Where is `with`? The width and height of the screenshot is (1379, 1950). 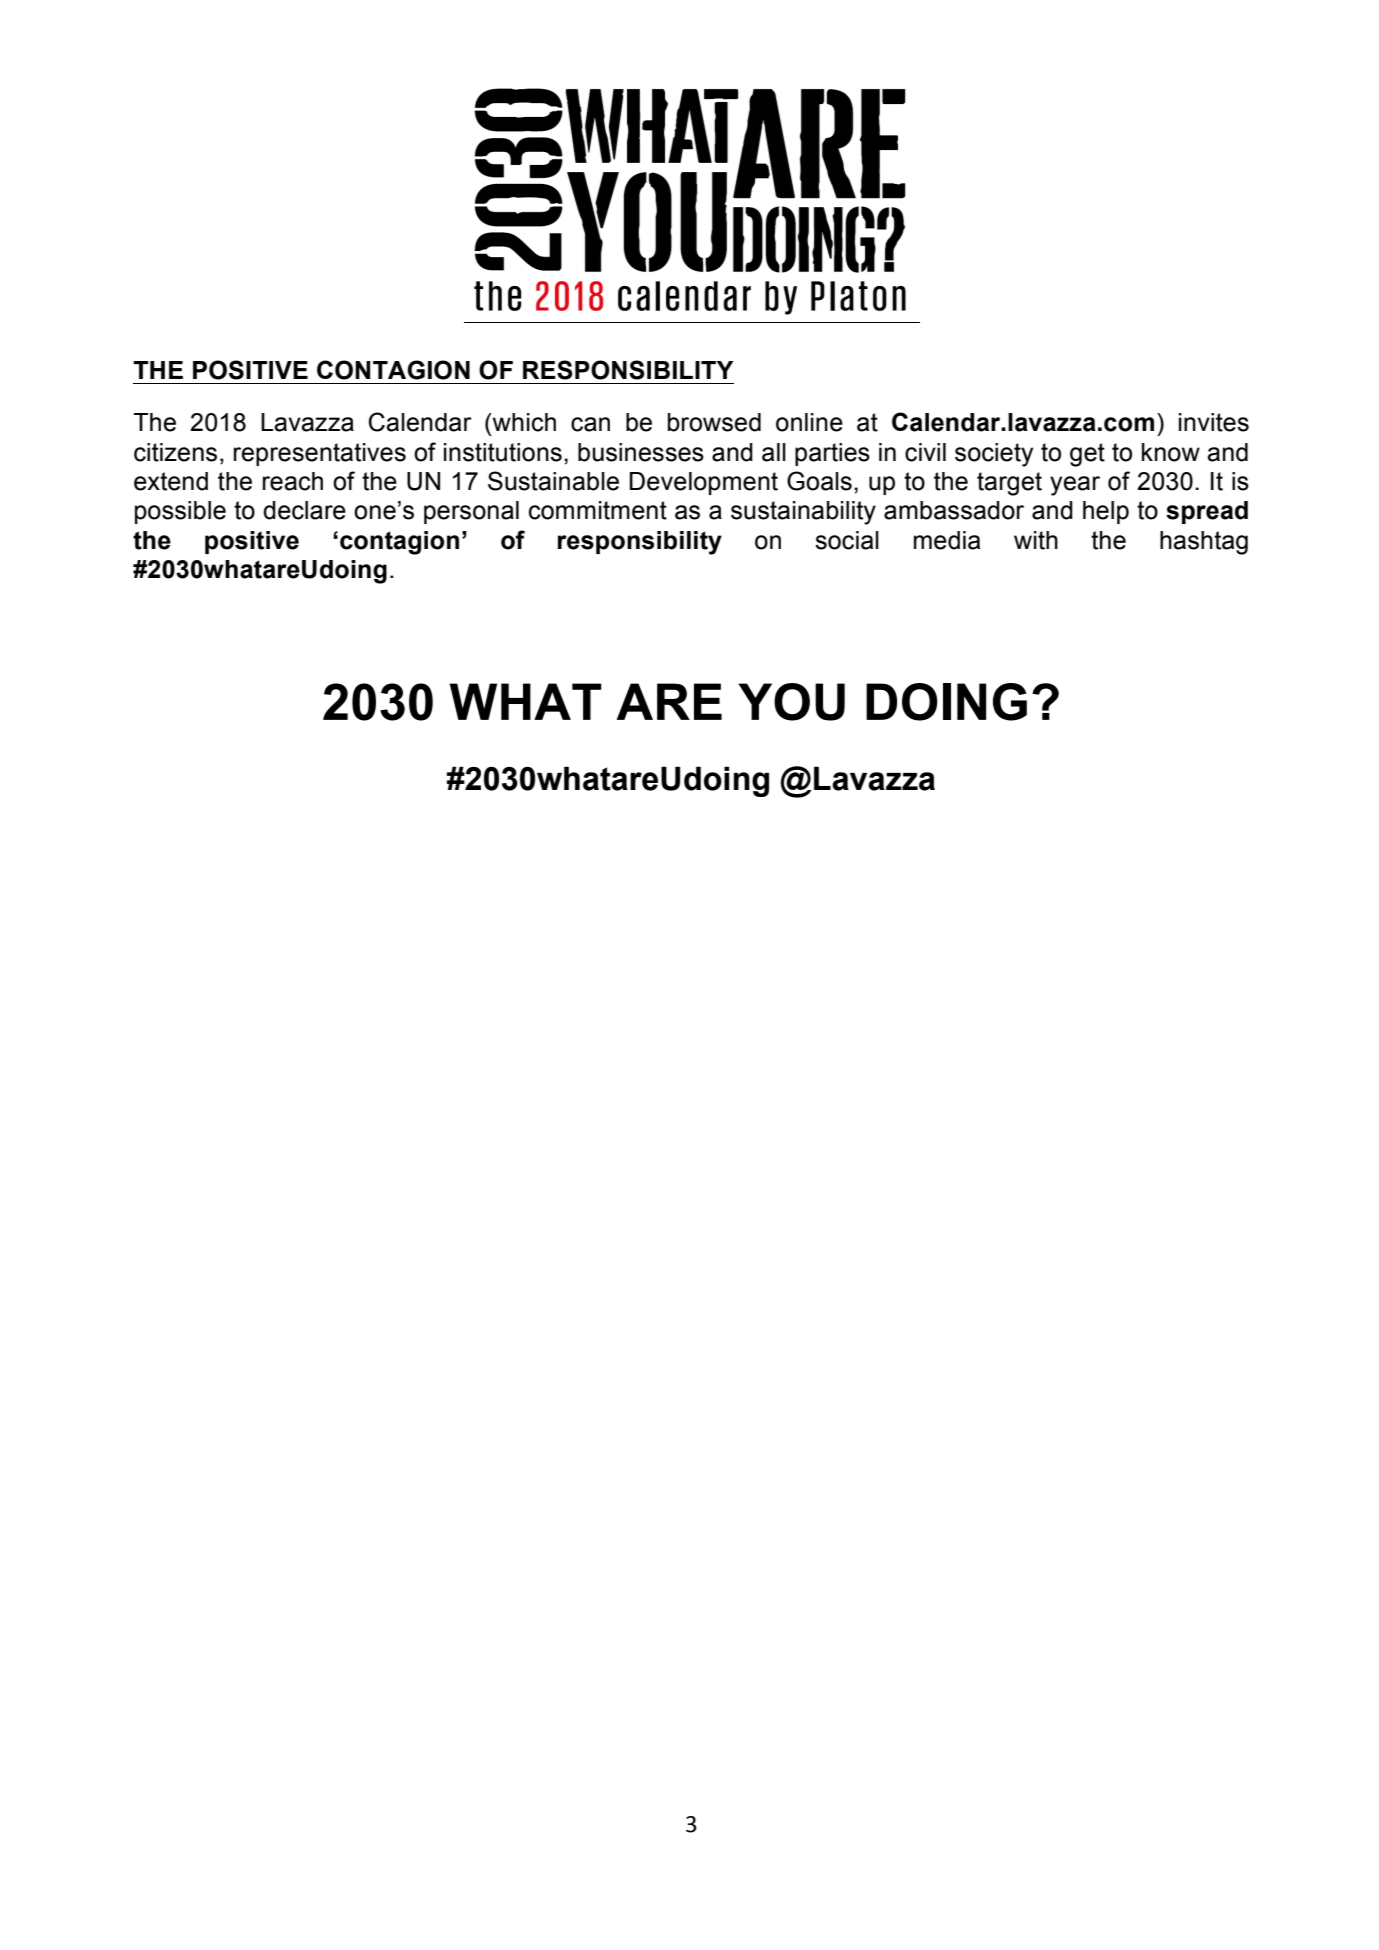 with is located at coordinates (1036, 540).
